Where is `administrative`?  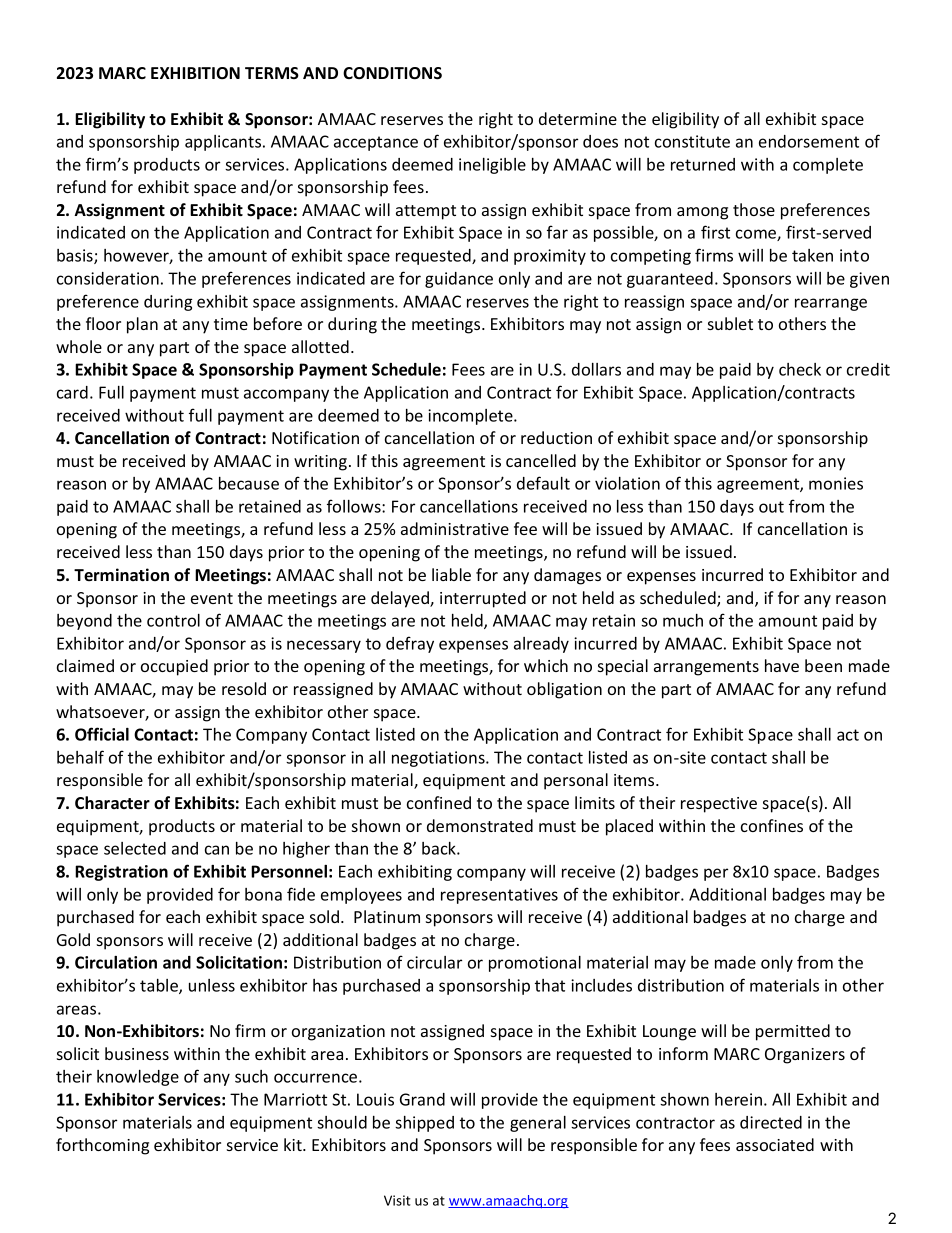
administrative is located at coordinates (455, 528).
